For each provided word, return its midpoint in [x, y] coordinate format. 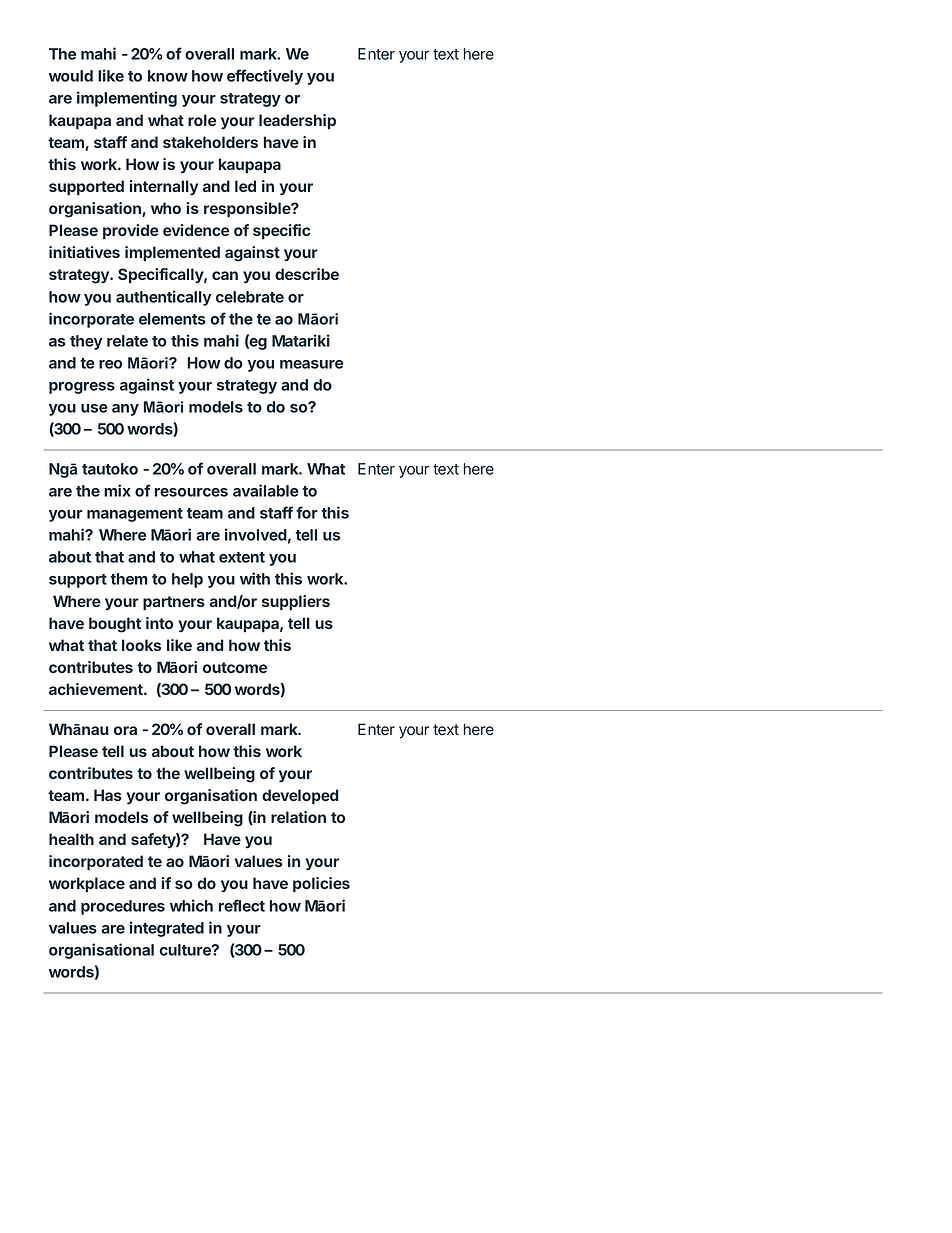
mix [117, 490]
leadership [297, 121]
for [307, 512]
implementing [127, 99]
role [202, 120]
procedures [123, 907]
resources [191, 492]
